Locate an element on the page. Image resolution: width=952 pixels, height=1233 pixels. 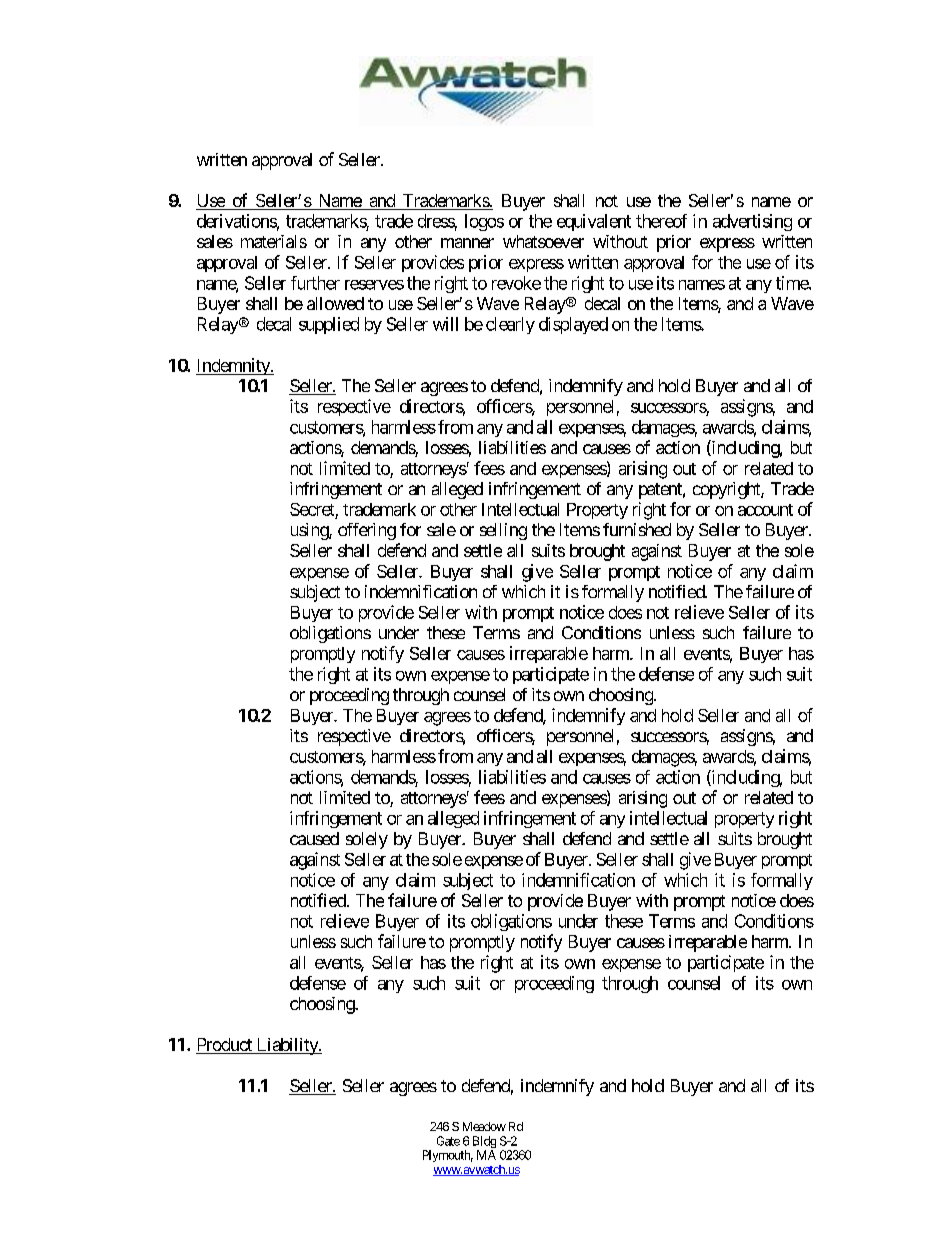
account is located at coordinates (765, 510).
